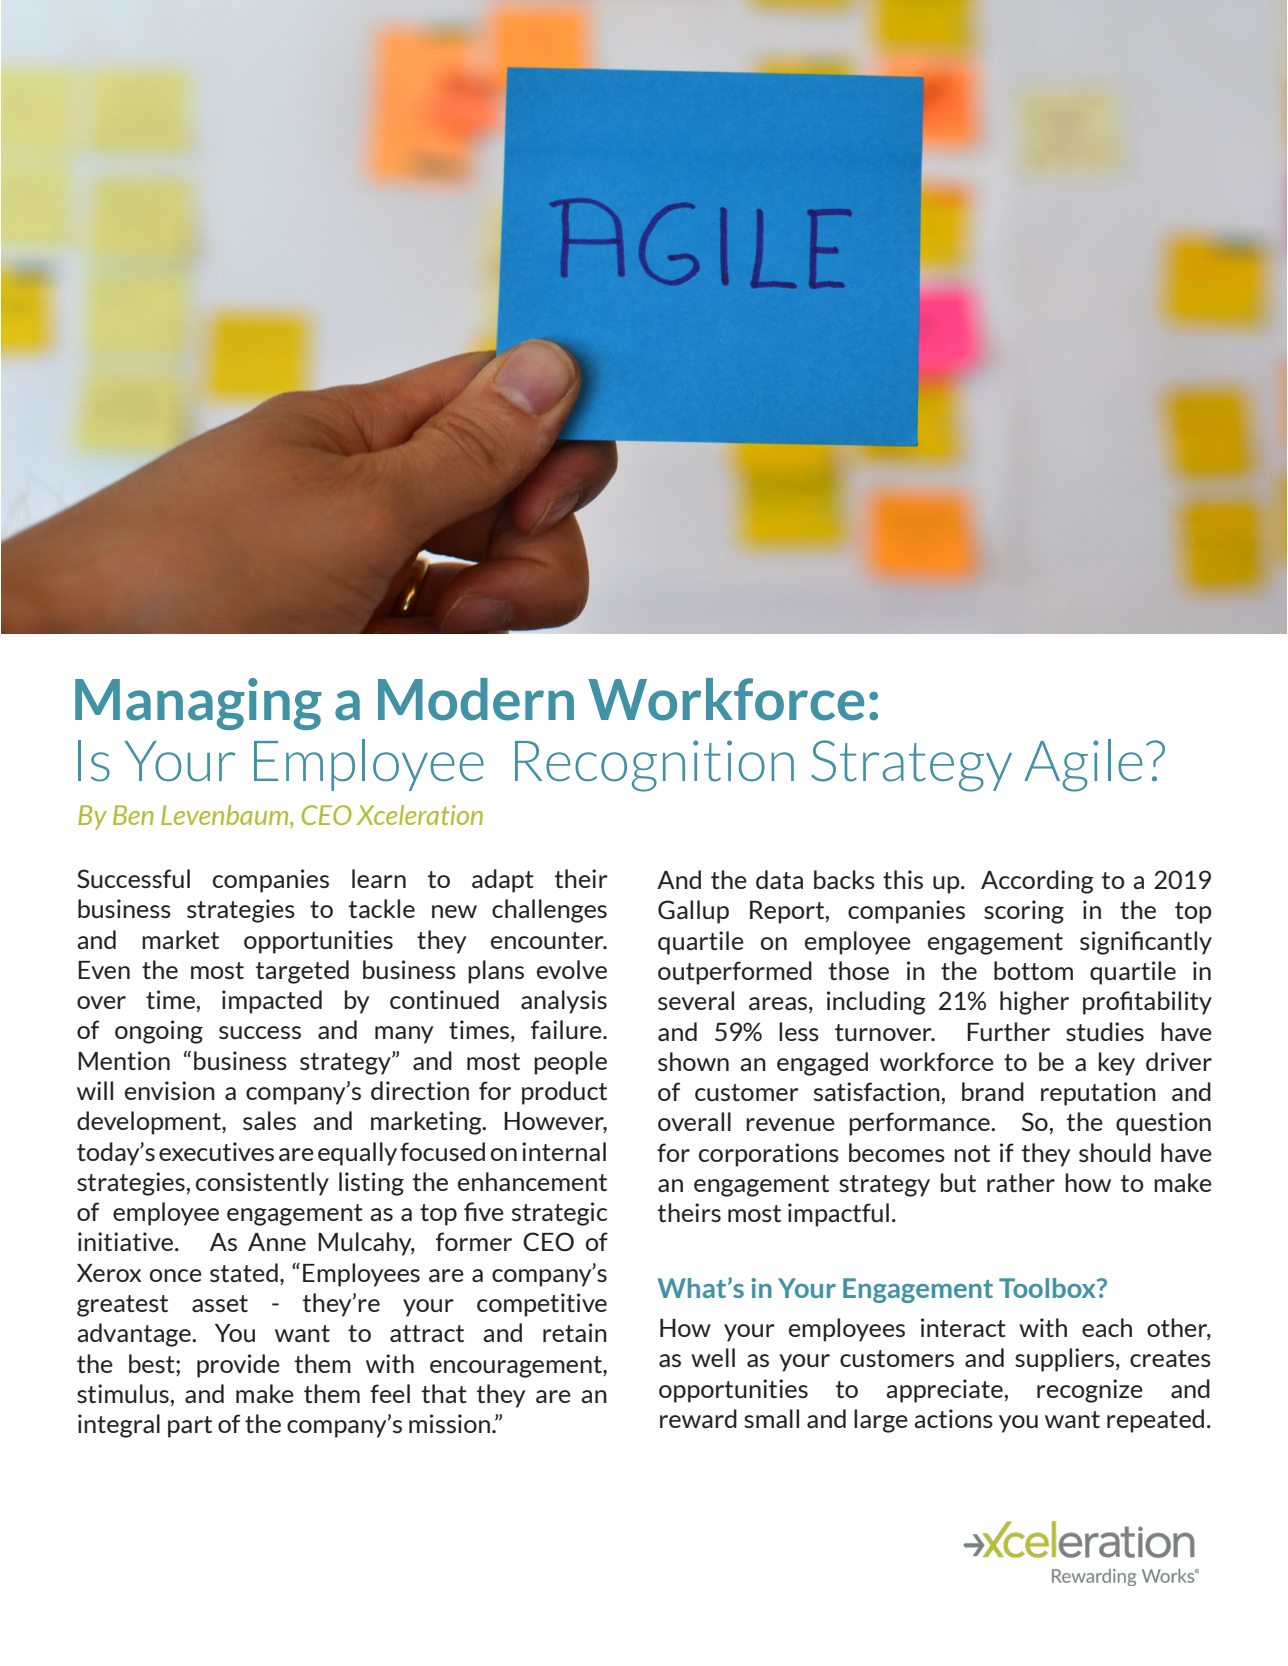 Image resolution: width=1288 pixels, height=1666 pixels. What do you see at coordinates (693, 1061) in the page?
I see `shown` at bounding box center [693, 1061].
